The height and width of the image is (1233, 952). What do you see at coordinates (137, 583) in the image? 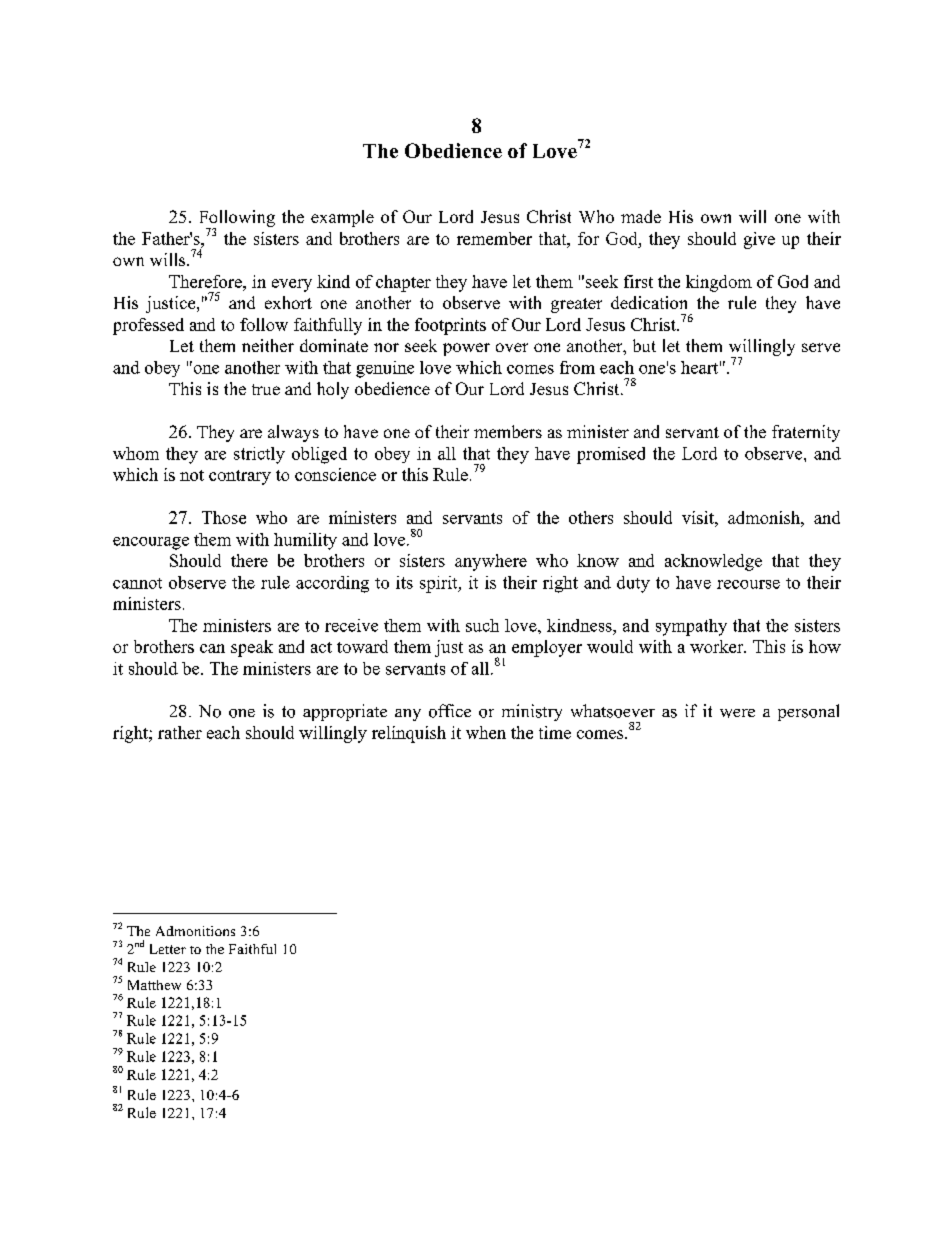
I see `cannot` at bounding box center [137, 583].
